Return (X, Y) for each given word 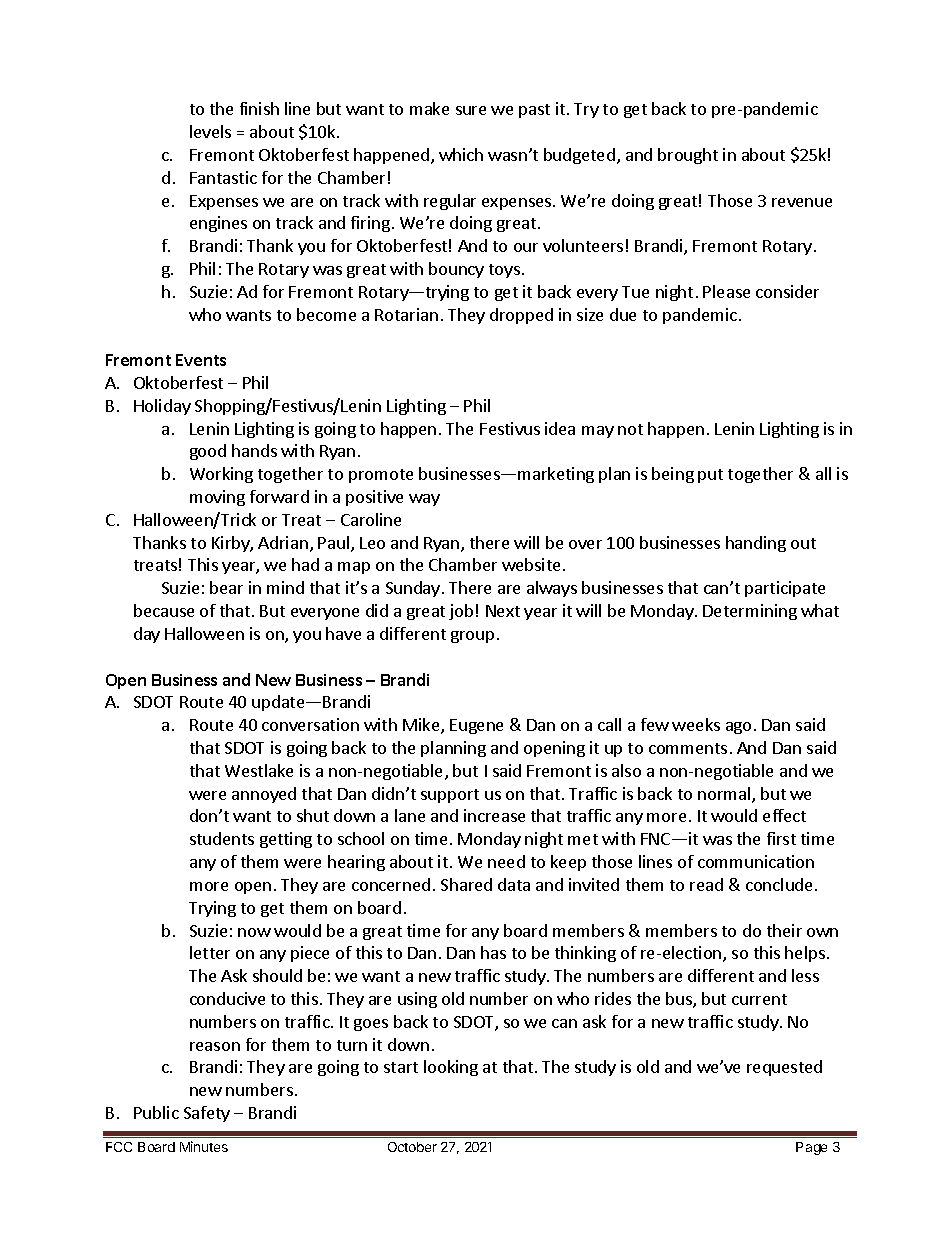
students (222, 838)
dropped (521, 316)
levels (210, 131)
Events (201, 360)
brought (688, 156)
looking (451, 1068)
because (164, 610)
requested (784, 1068)
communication (756, 861)
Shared (466, 884)
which (461, 154)
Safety (207, 1114)
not (630, 429)
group (472, 637)
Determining (750, 612)
